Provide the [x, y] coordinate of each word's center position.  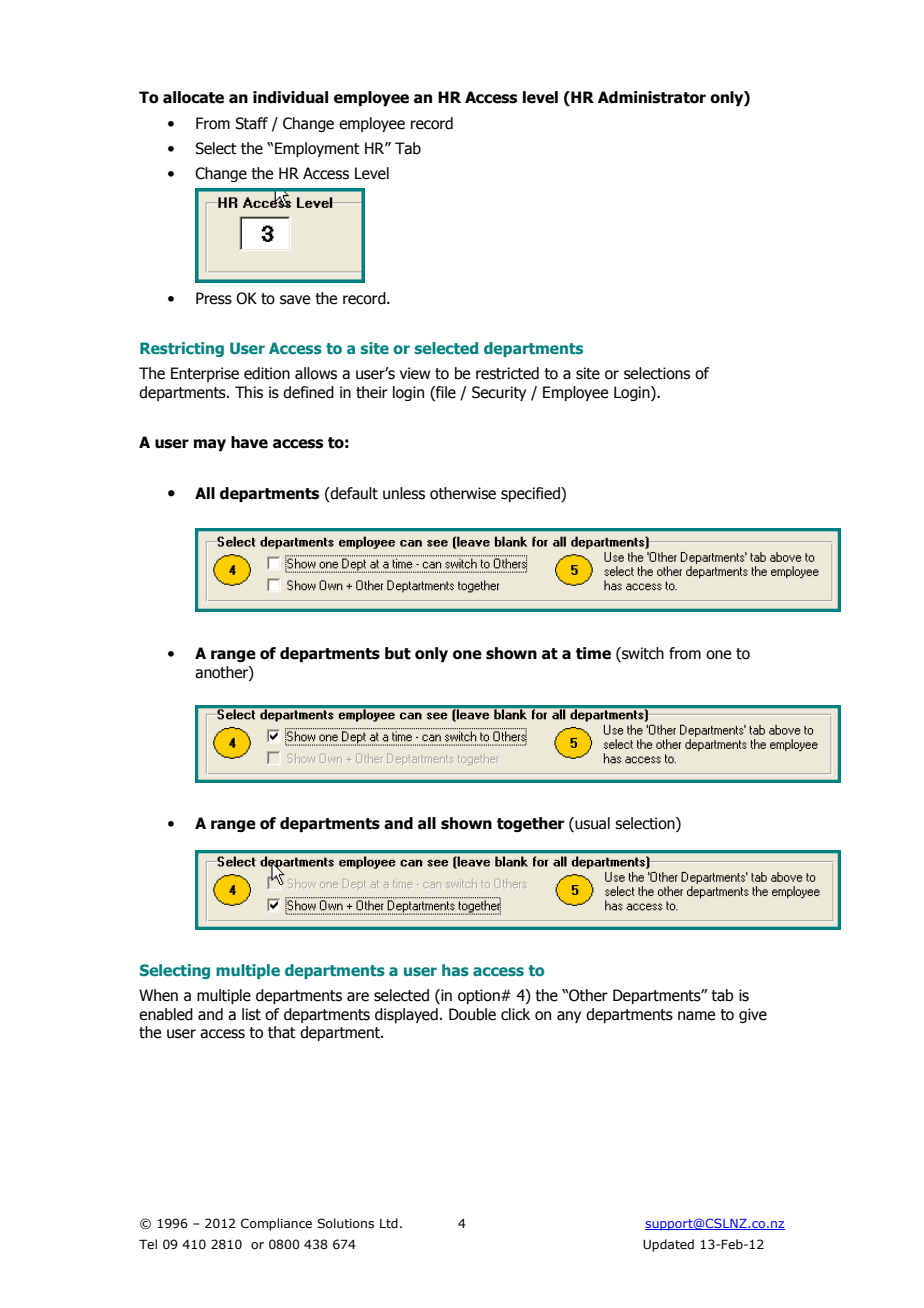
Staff [251, 123]
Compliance [276, 1224]
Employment [317, 149]
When [158, 995]
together [530, 824]
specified [531, 494]
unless [404, 493]
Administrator [652, 97]
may [210, 445]
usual [591, 823]
